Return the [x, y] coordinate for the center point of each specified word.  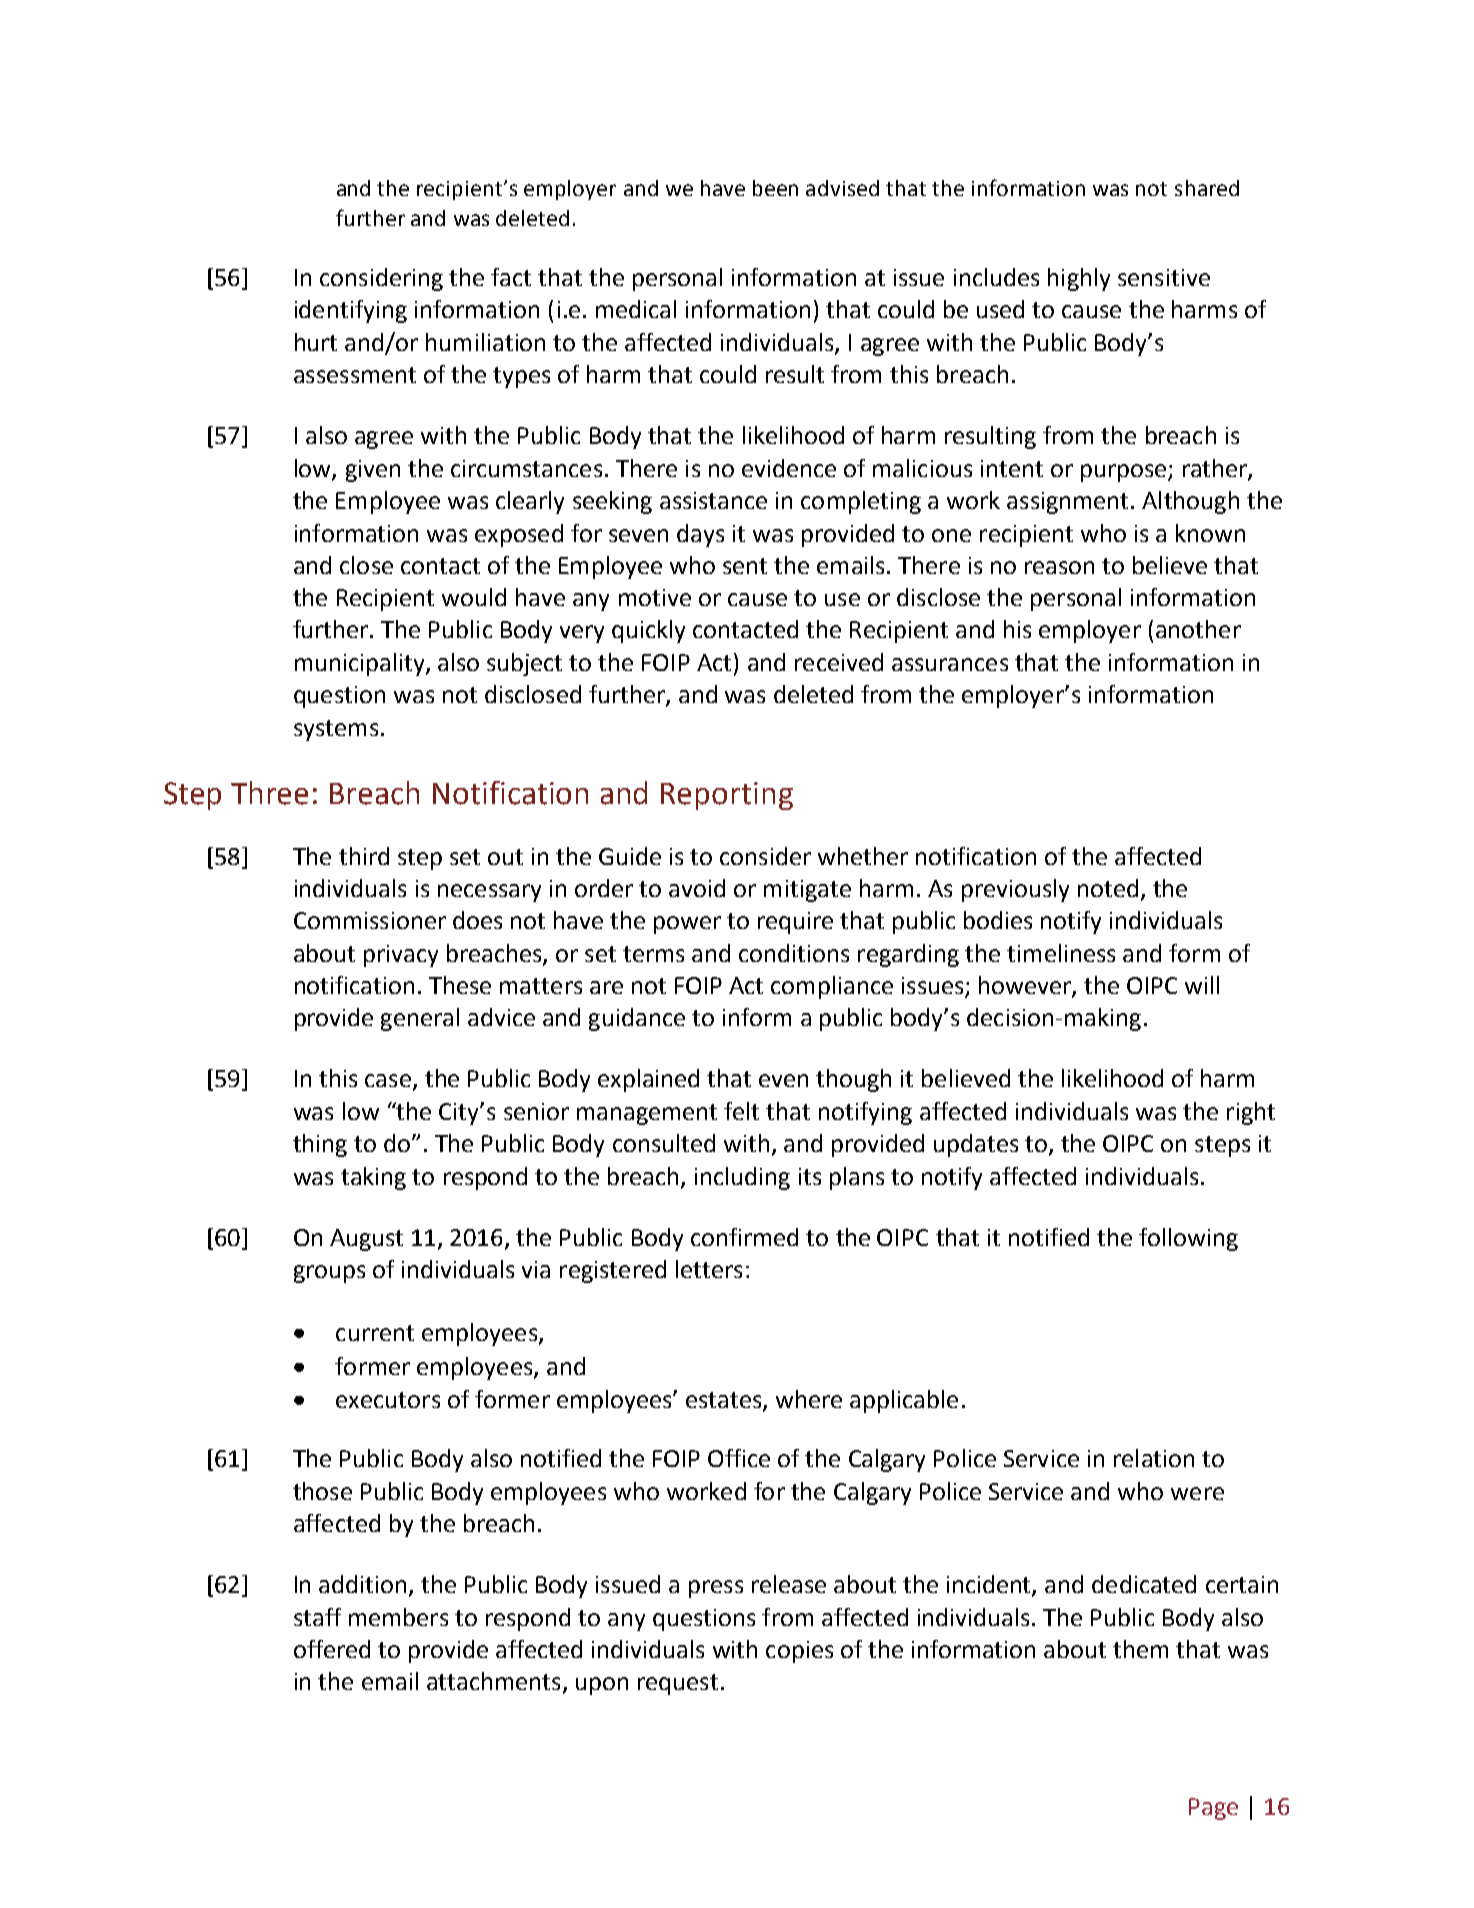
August [366, 1240]
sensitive [1164, 277]
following [1188, 1239]
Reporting [727, 796]
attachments [493, 1681]
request [678, 1684]
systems [336, 730]
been [775, 188]
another [1198, 629]
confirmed [744, 1237]
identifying [351, 311]
